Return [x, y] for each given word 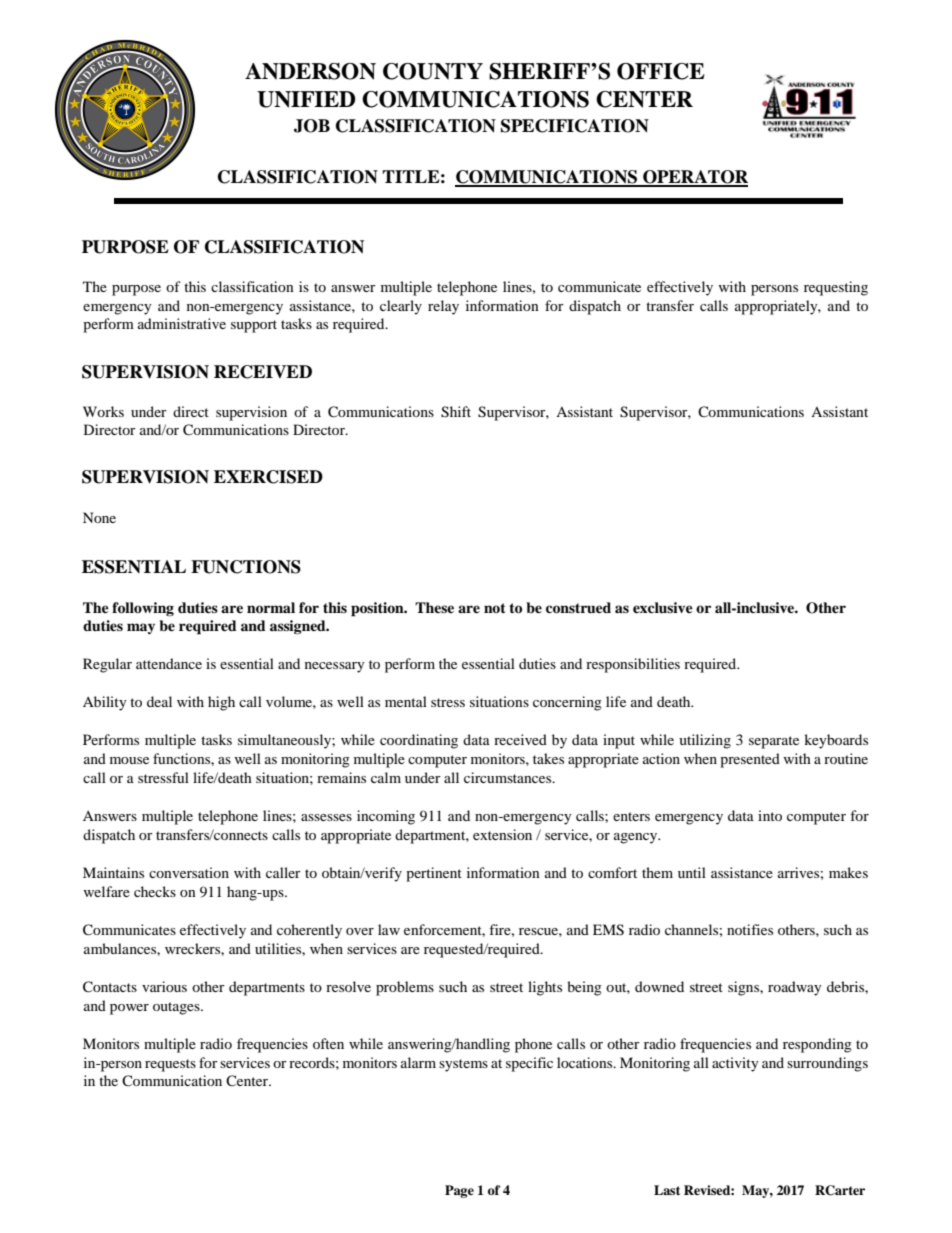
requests [170, 1065]
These [434, 607]
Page [459, 1191]
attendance [169, 663]
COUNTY [433, 71]
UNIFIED [306, 99]
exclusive [663, 607]
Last [667, 1190]
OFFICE [661, 71]
